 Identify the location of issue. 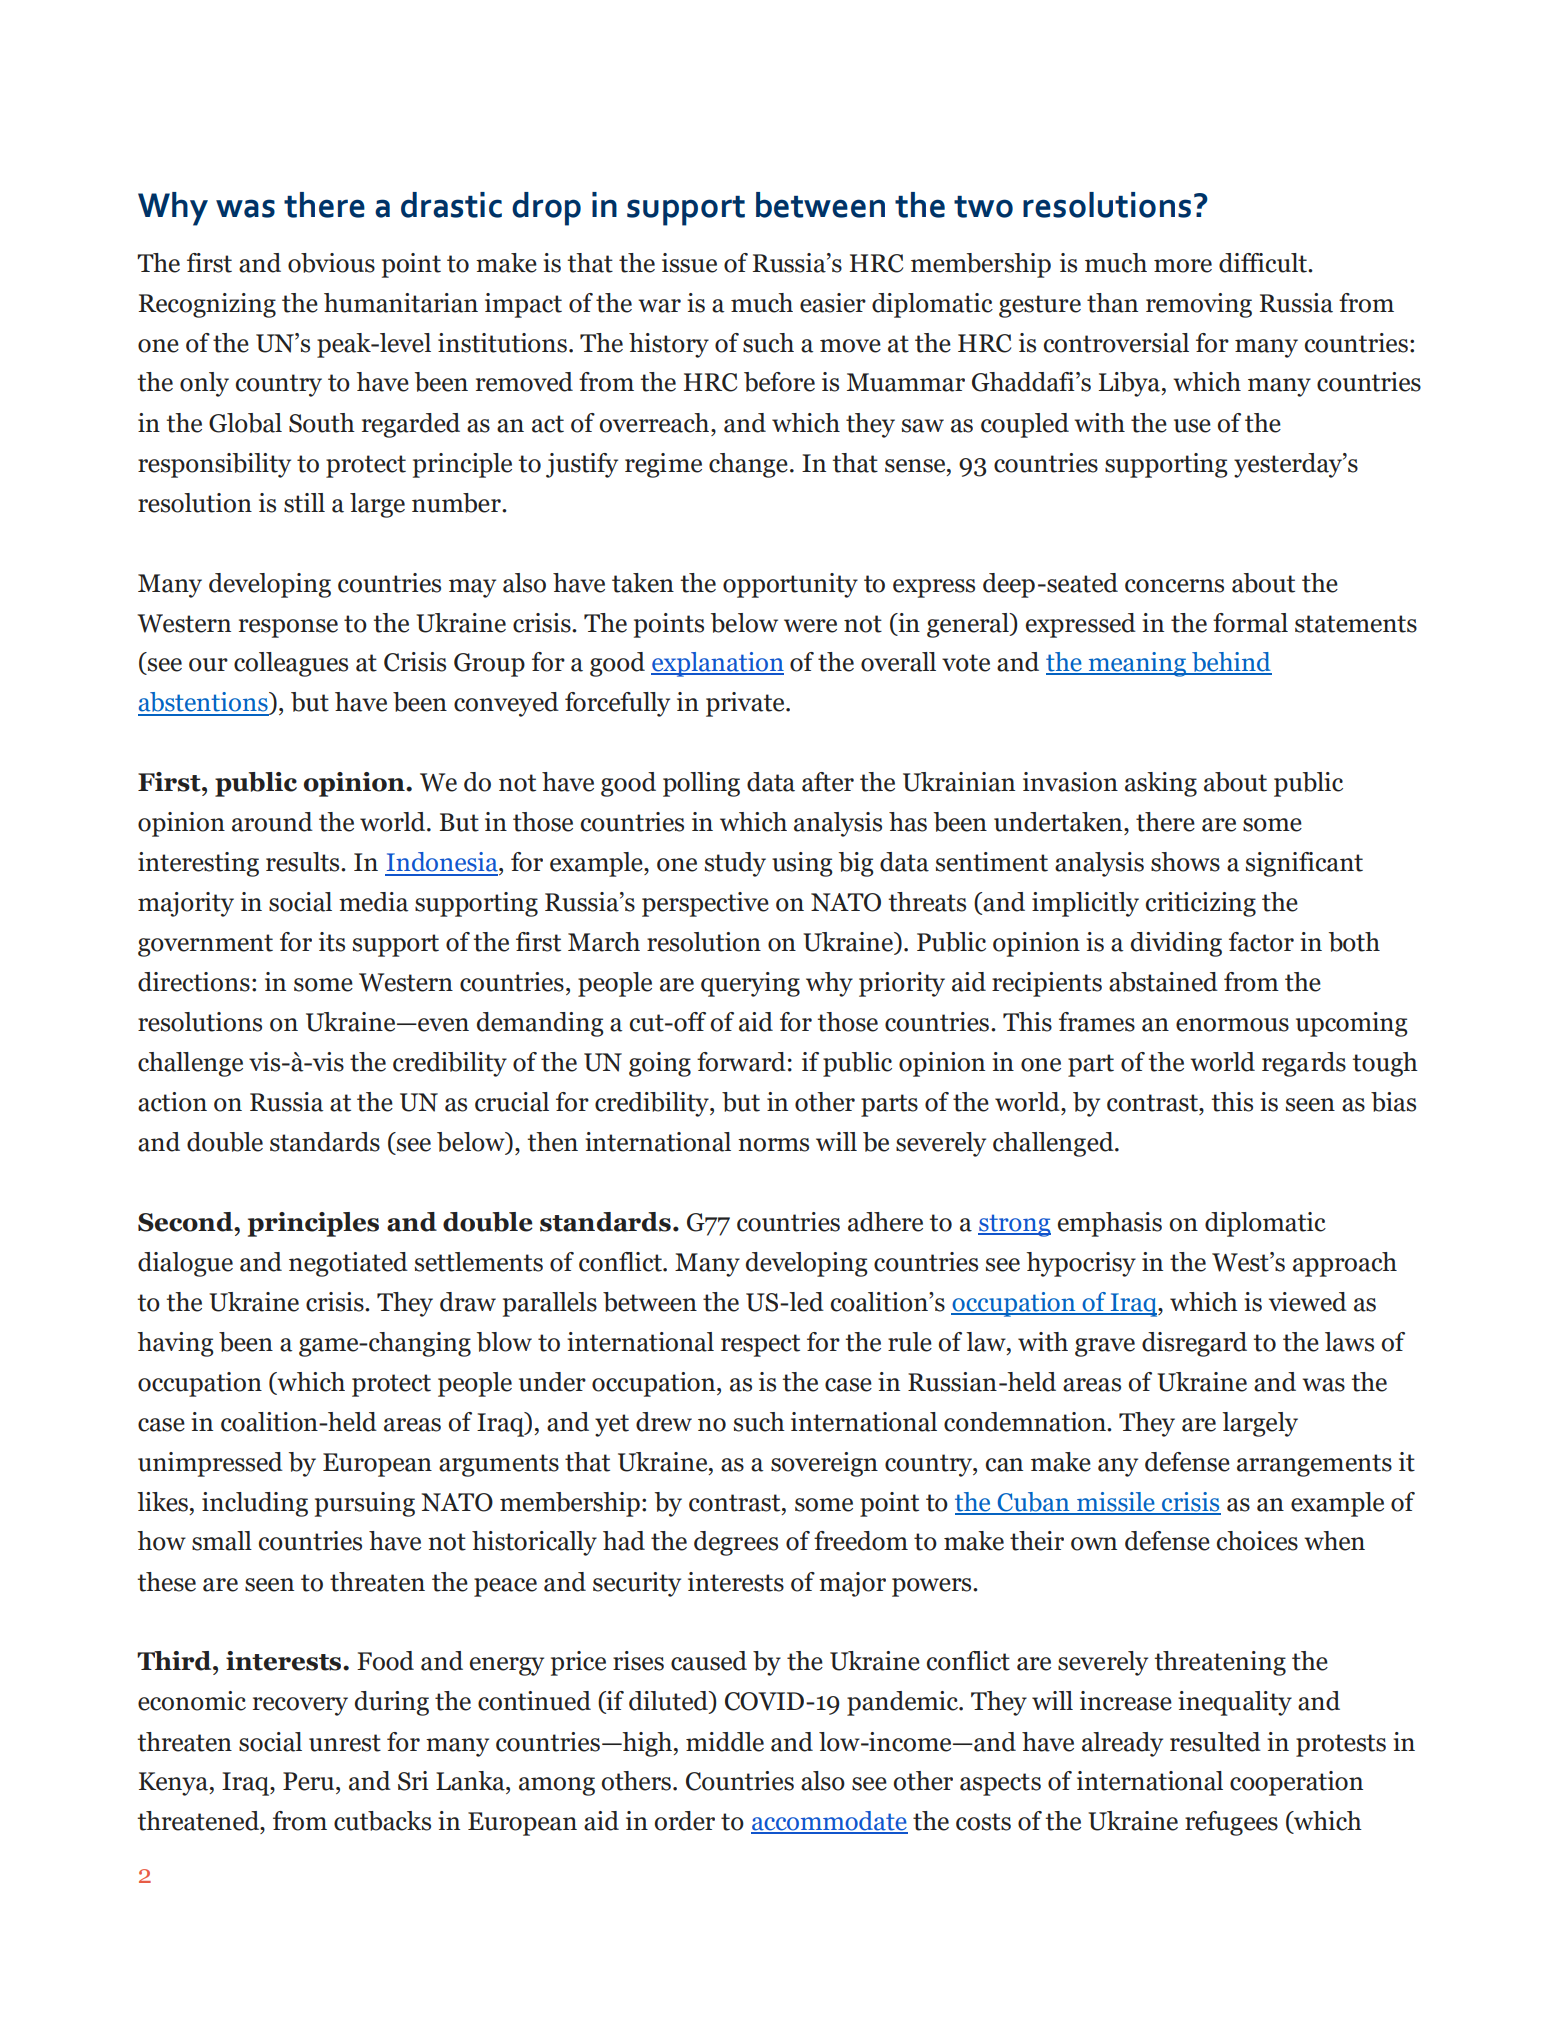
(689, 263).
